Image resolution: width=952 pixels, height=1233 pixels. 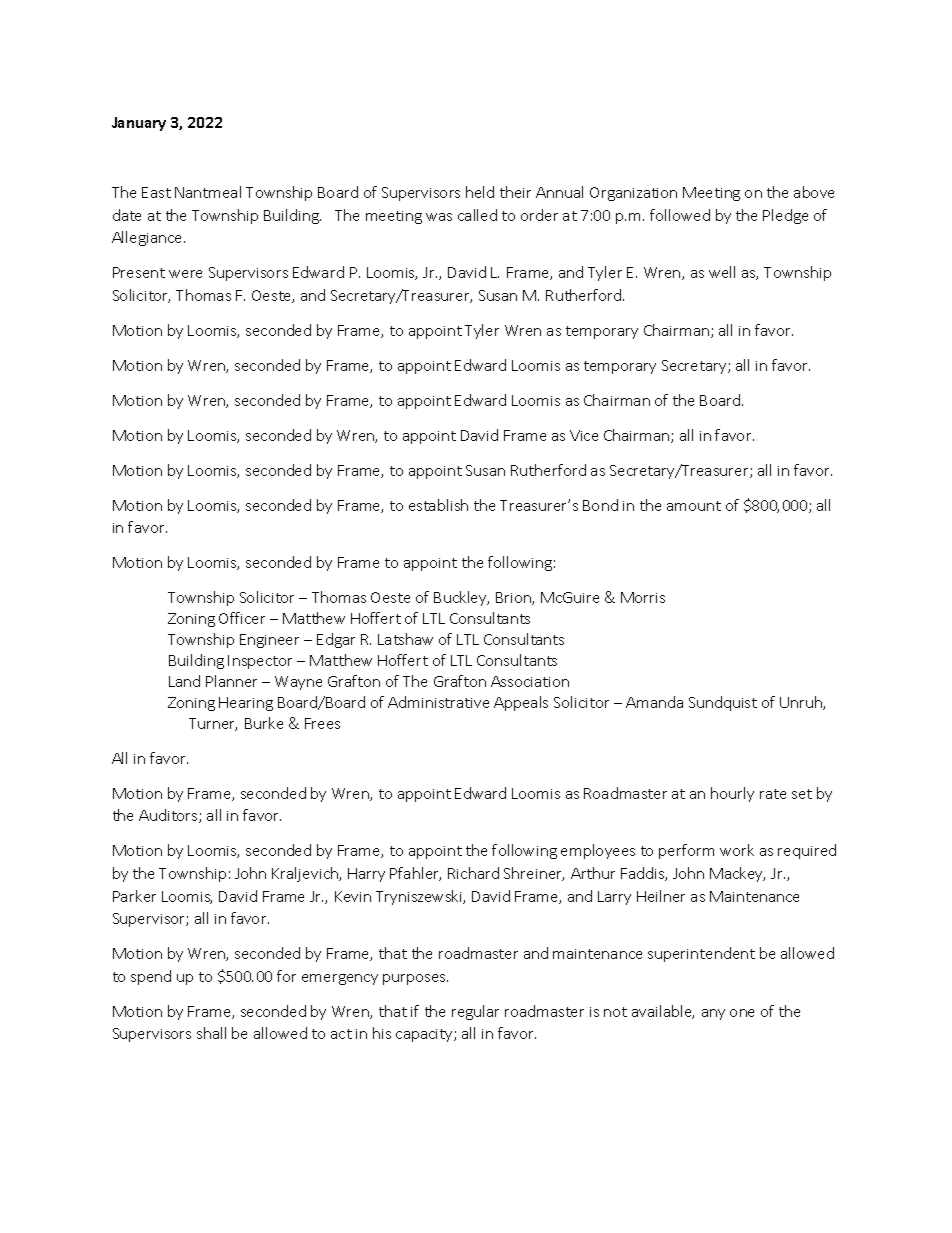 I want to click on establish, so click(x=438, y=505).
